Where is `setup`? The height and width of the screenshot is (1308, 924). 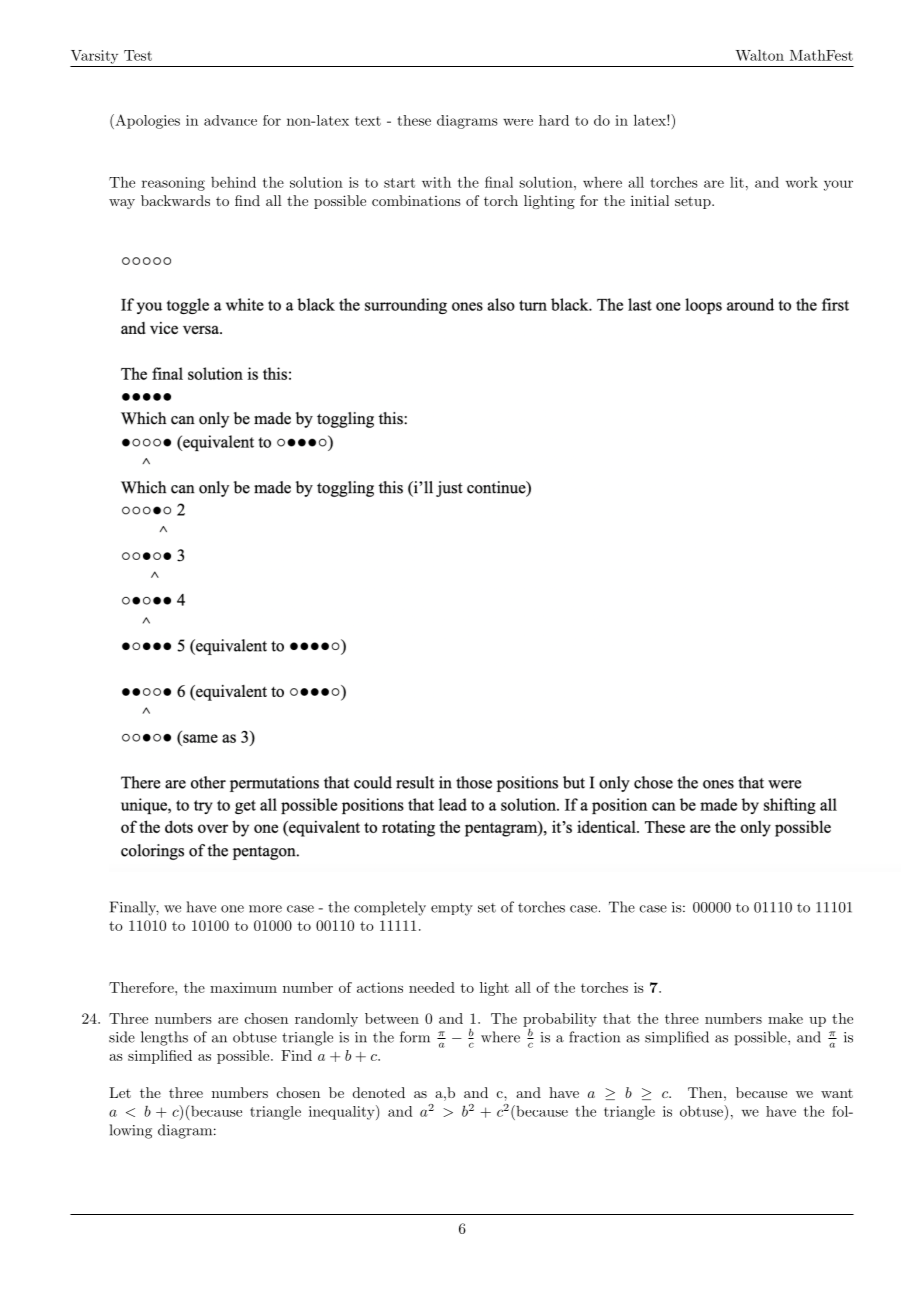
setup is located at coordinates (693, 202).
